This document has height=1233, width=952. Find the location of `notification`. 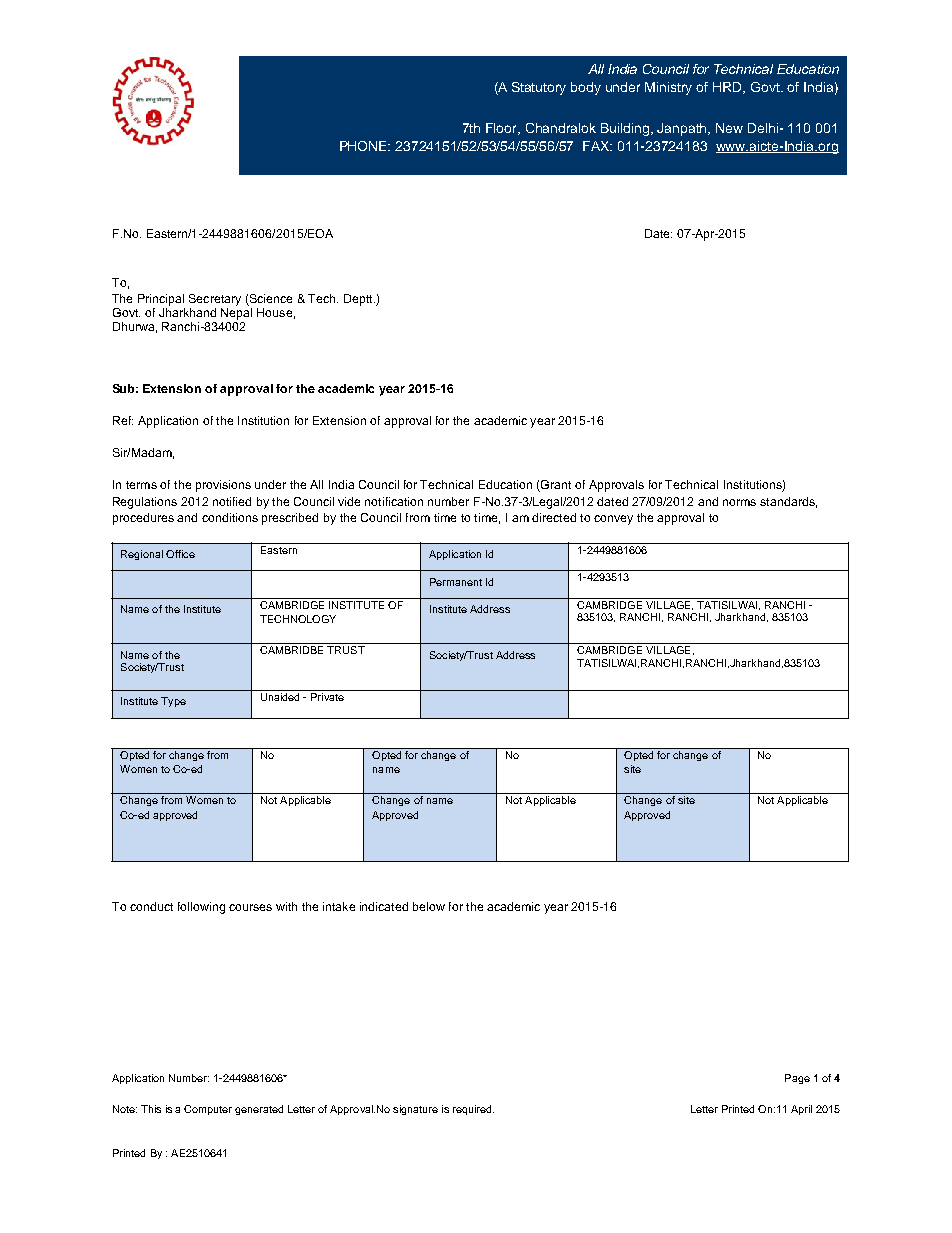

notification is located at coordinates (394, 501).
